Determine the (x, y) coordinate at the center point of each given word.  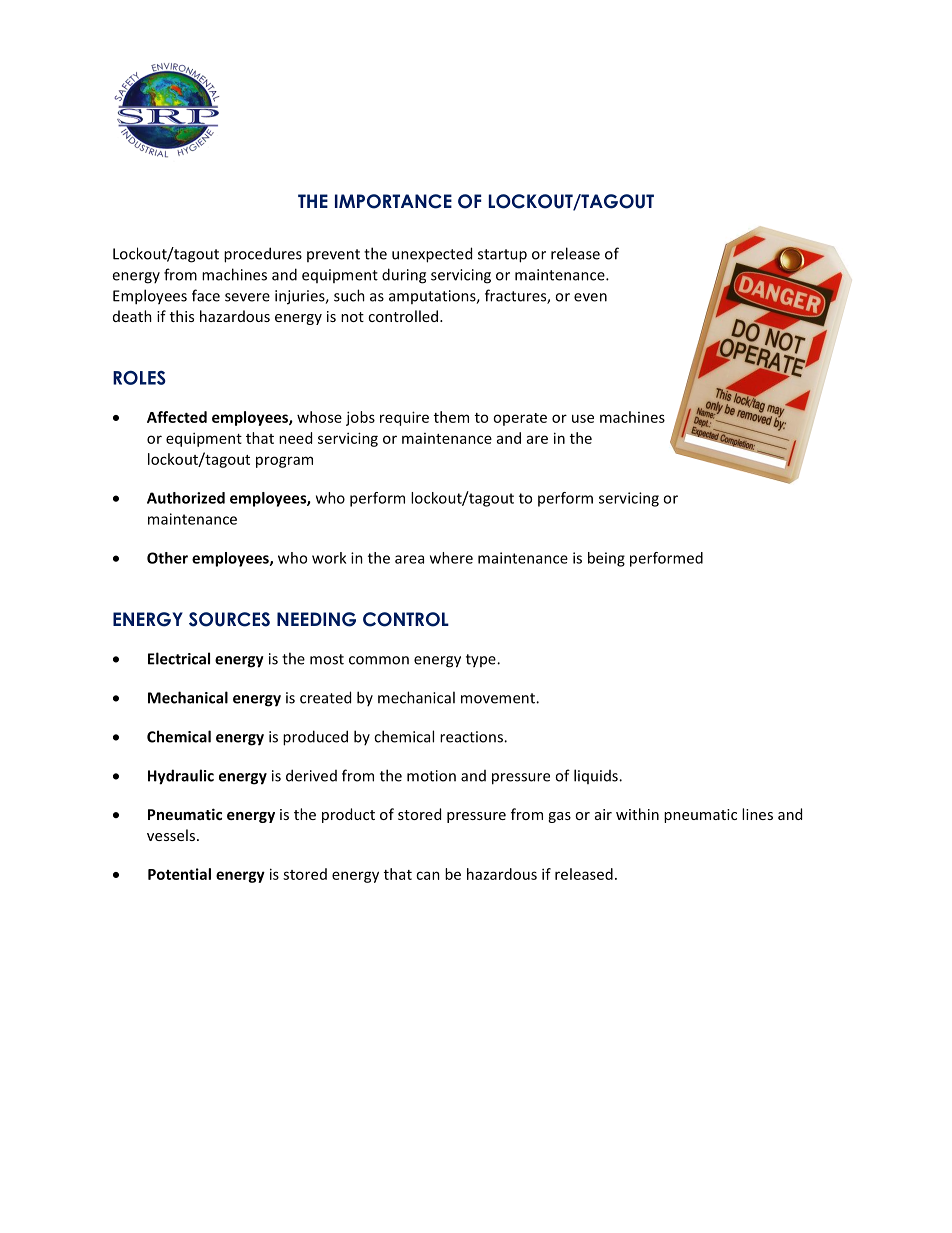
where (451, 558)
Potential (179, 874)
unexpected (432, 255)
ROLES (139, 377)
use (583, 418)
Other (167, 558)
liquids (597, 776)
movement (499, 698)
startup (502, 256)
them (451, 417)
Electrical (179, 658)
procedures (263, 255)
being (606, 559)
